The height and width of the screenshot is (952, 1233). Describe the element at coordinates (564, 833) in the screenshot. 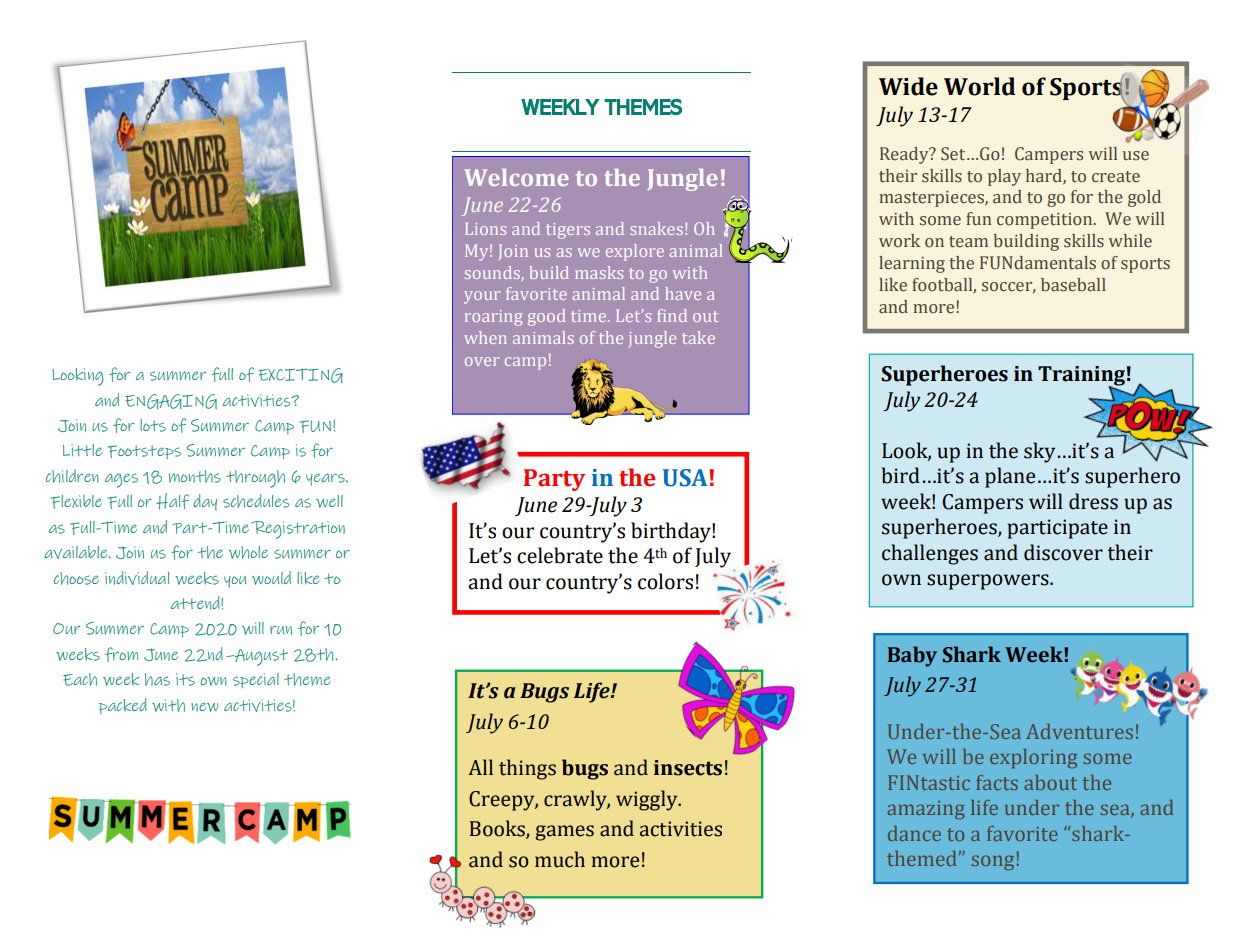

I see `games` at that location.
